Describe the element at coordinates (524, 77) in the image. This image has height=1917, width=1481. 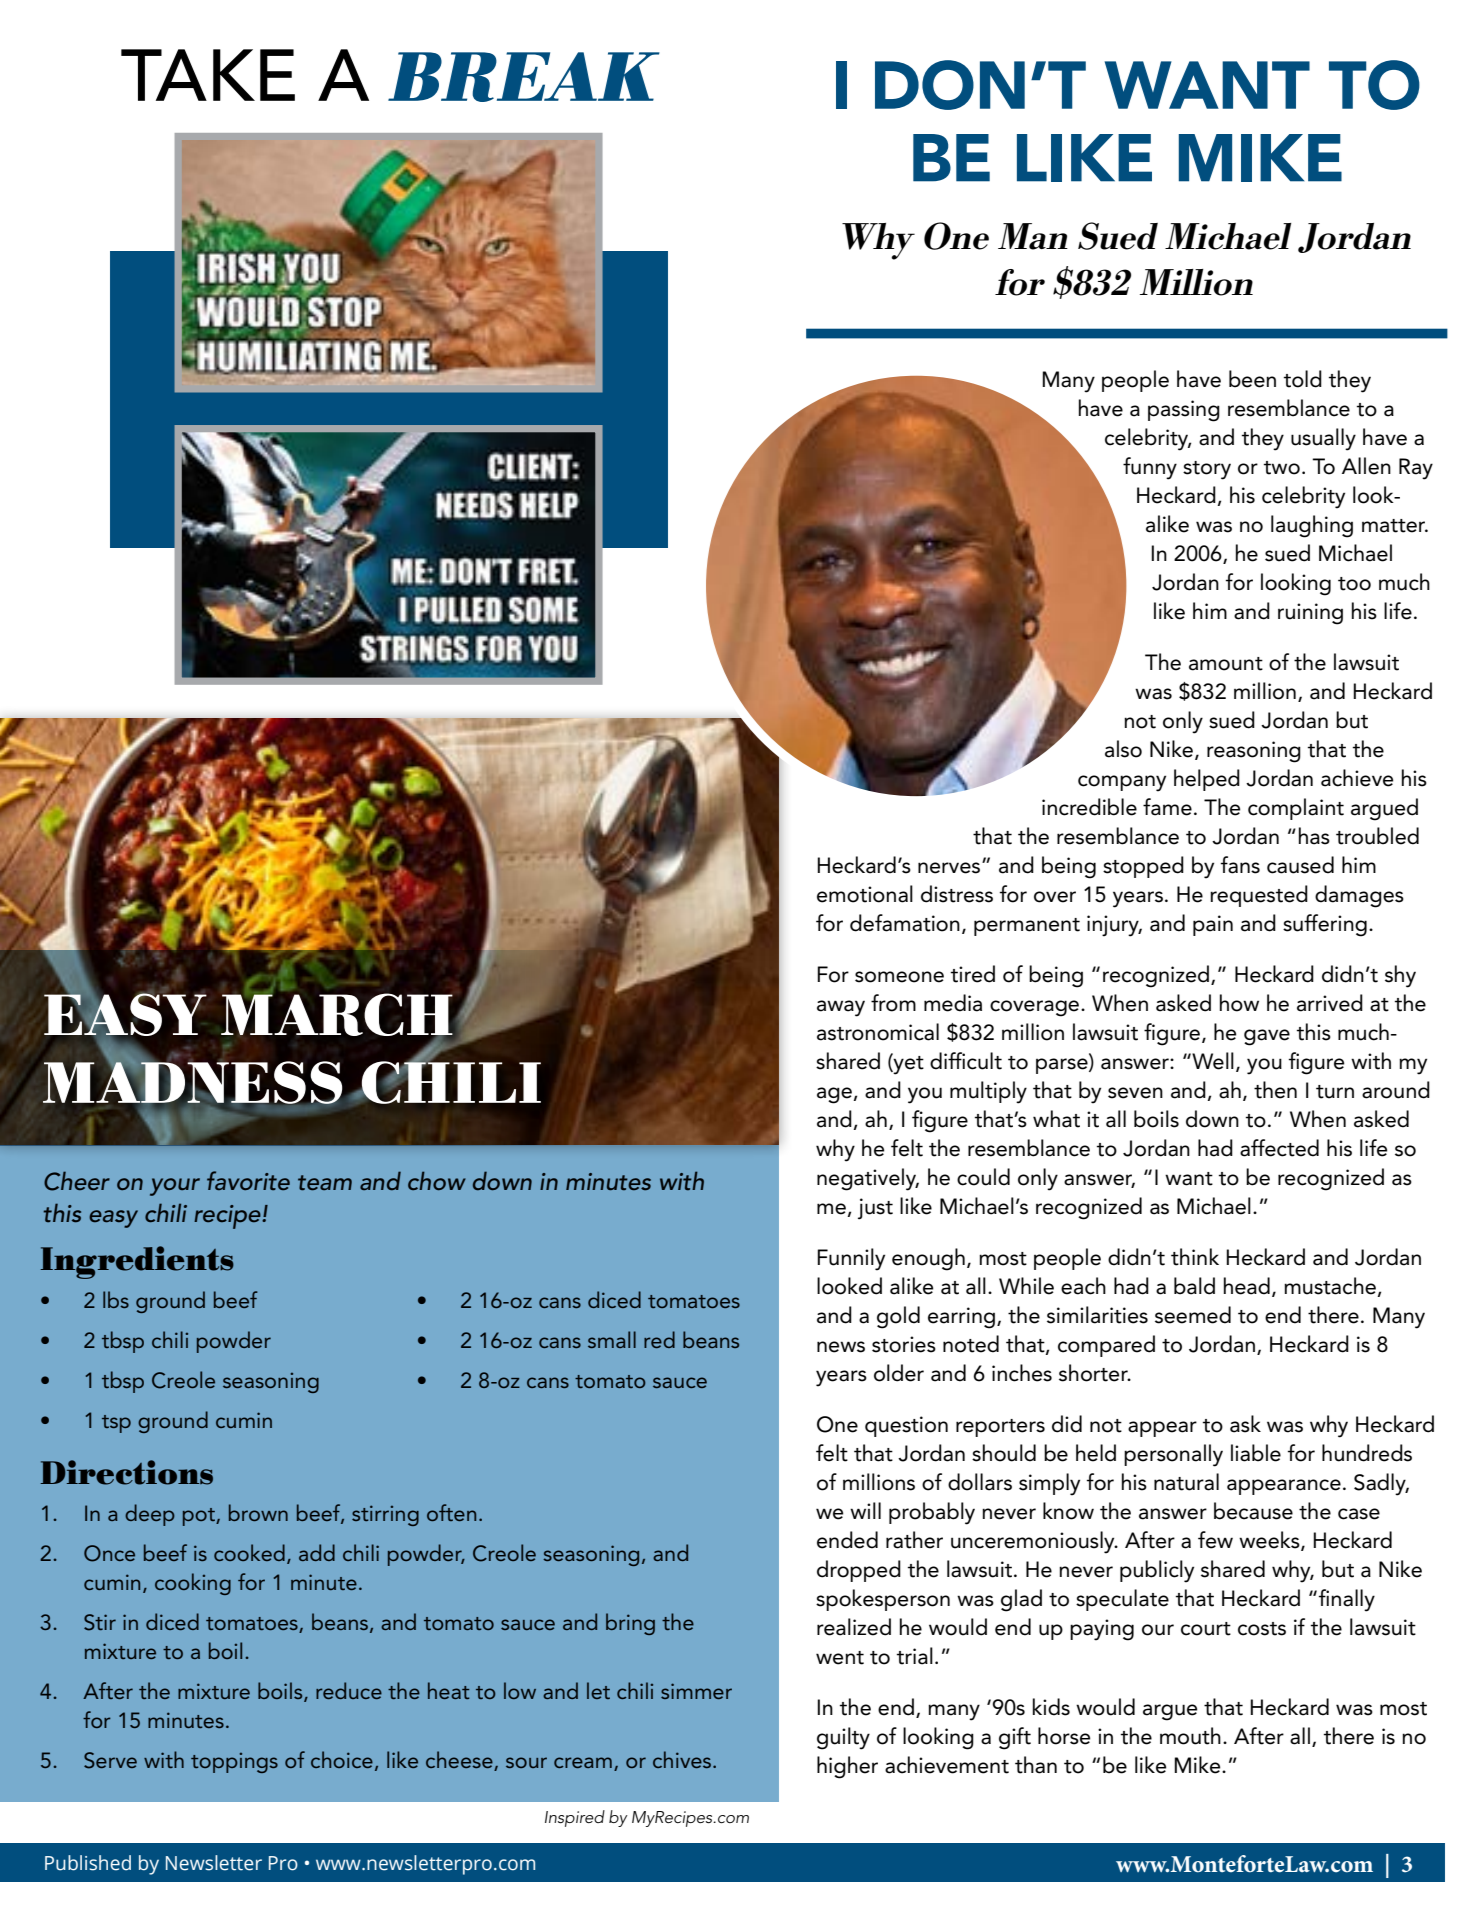
I see `BREAK` at that location.
